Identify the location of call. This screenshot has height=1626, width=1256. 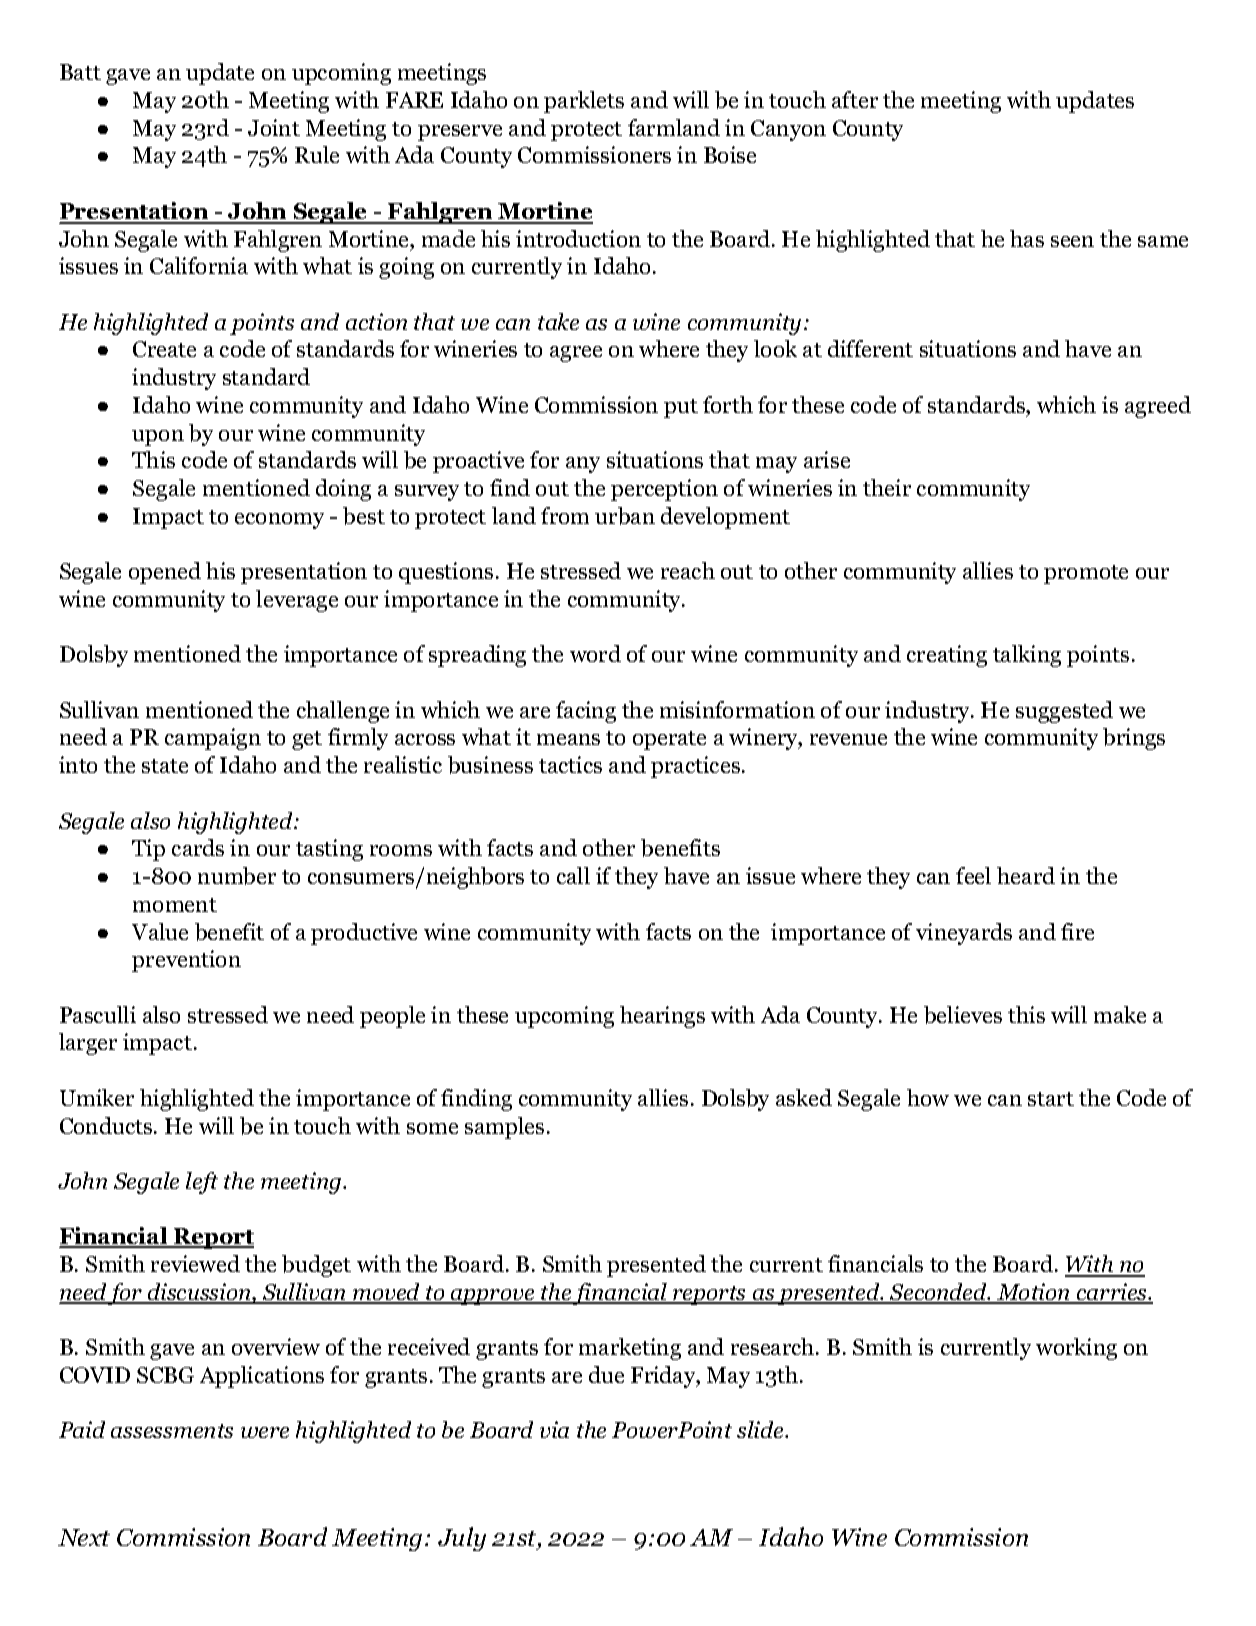
(573, 875).
